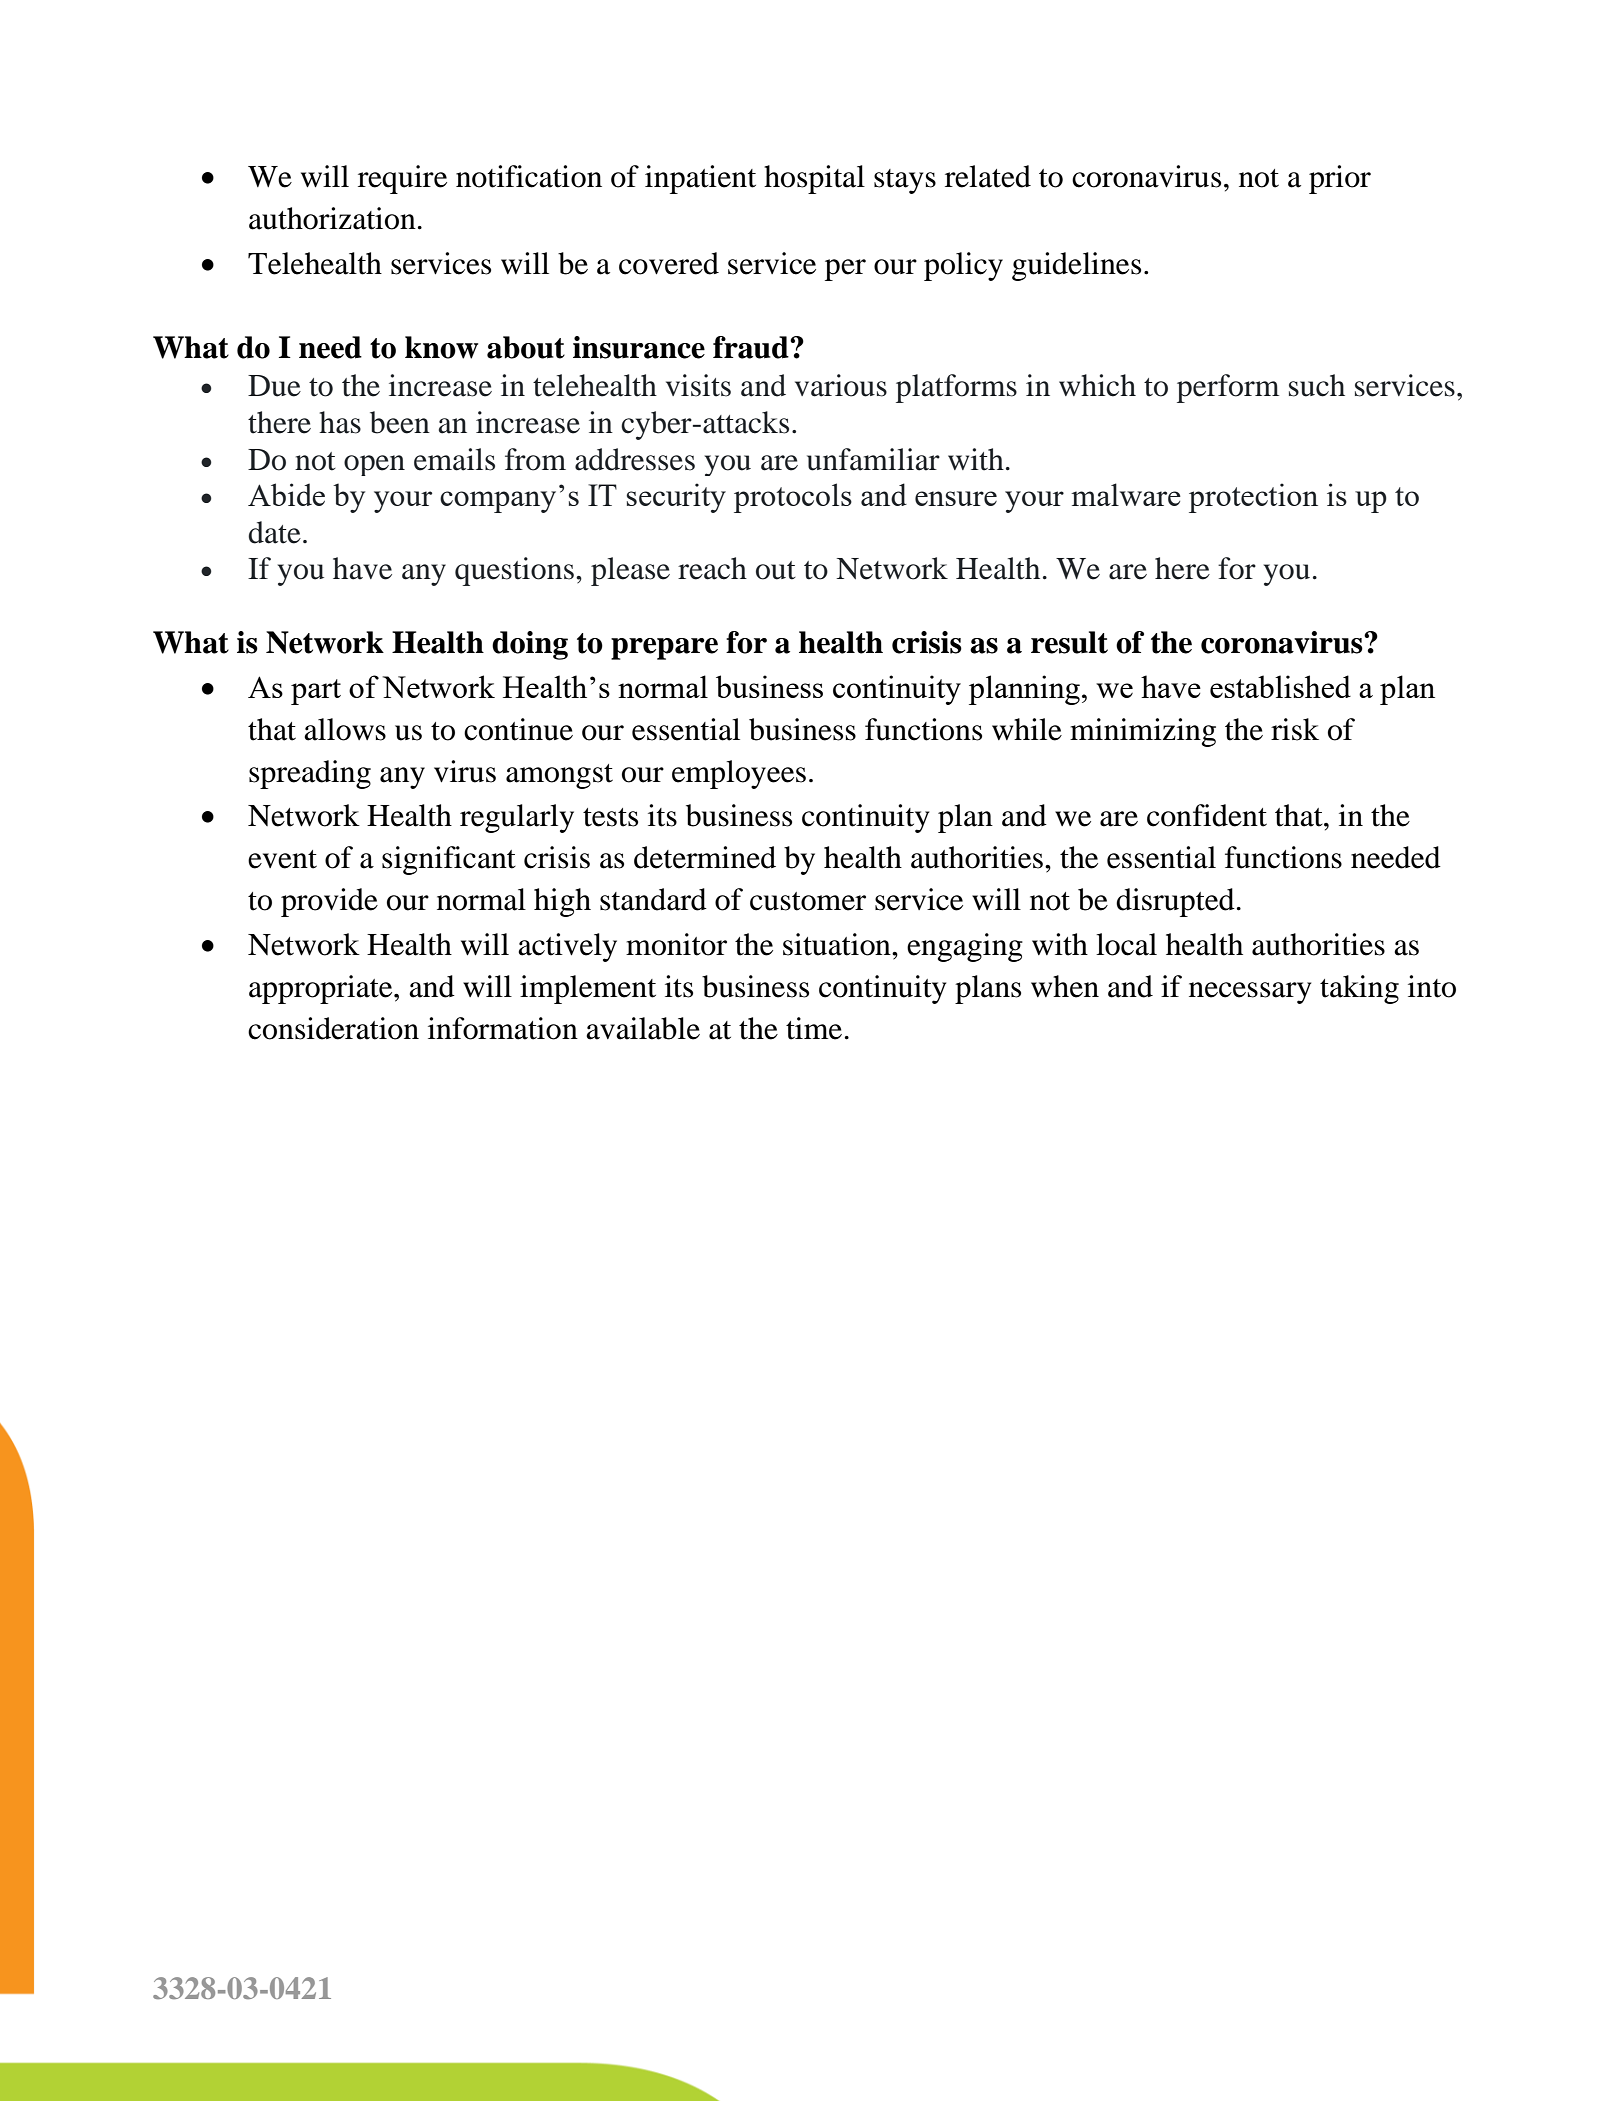 Image resolution: width=1623 pixels, height=2101 pixels. What do you see at coordinates (712, 568) in the screenshot?
I see `reach` at bounding box center [712, 568].
